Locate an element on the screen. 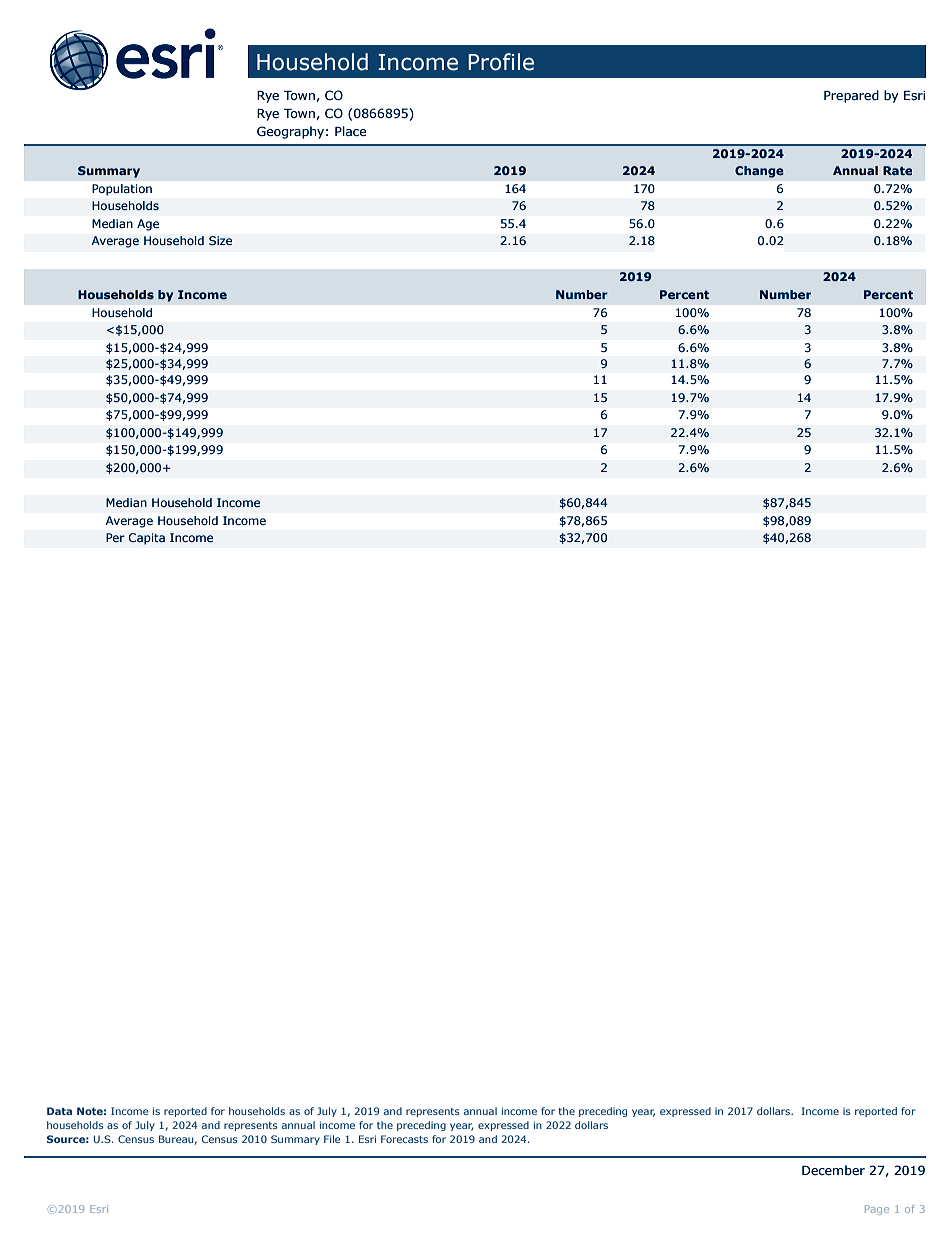  Population is located at coordinates (122, 190).
